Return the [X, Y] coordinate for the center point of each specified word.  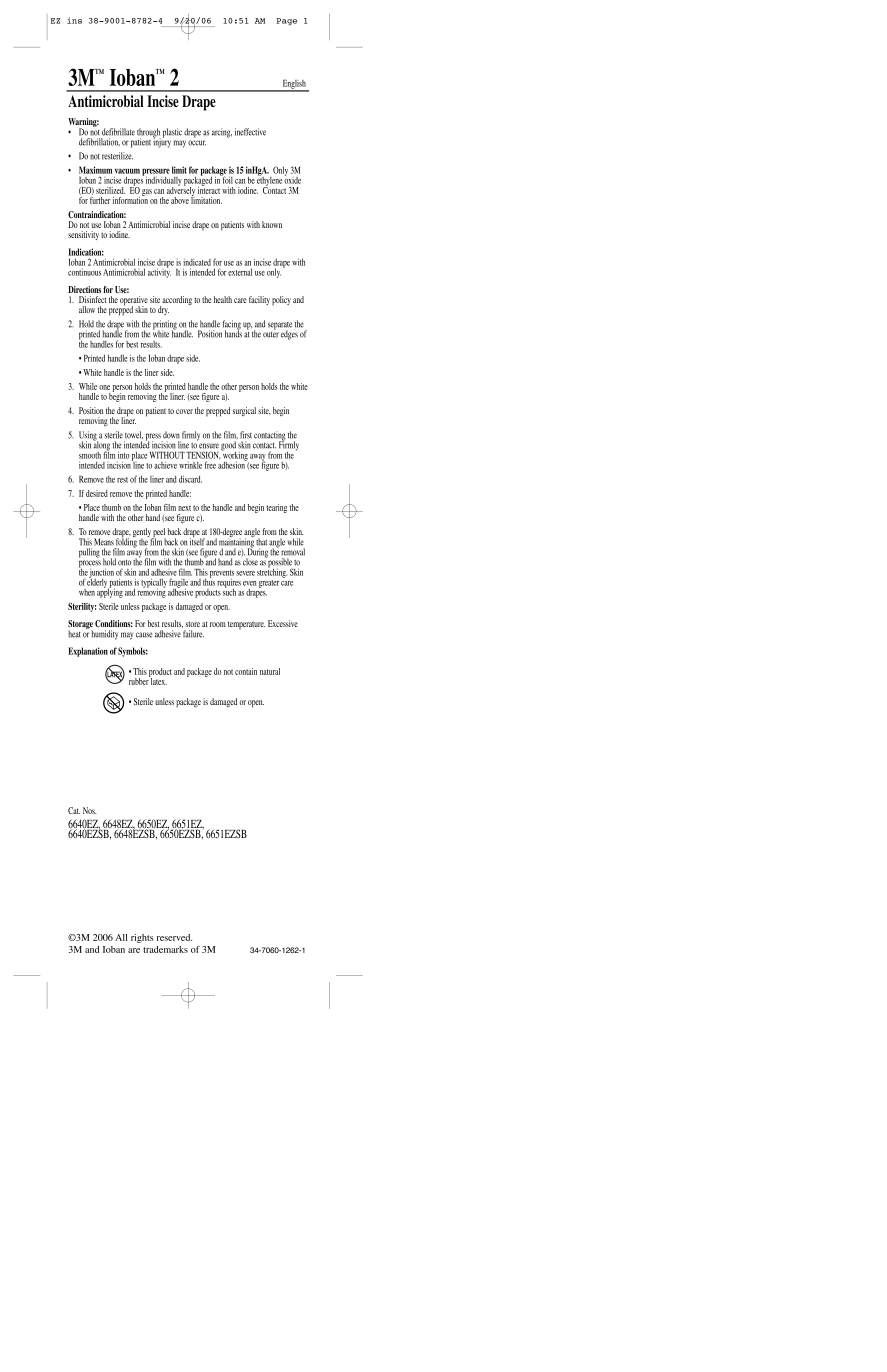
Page [286, 21]
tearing [276, 508]
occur [197, 143]
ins [74, 20]
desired [97, 493]
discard [190, 479]
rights [142, 938]
